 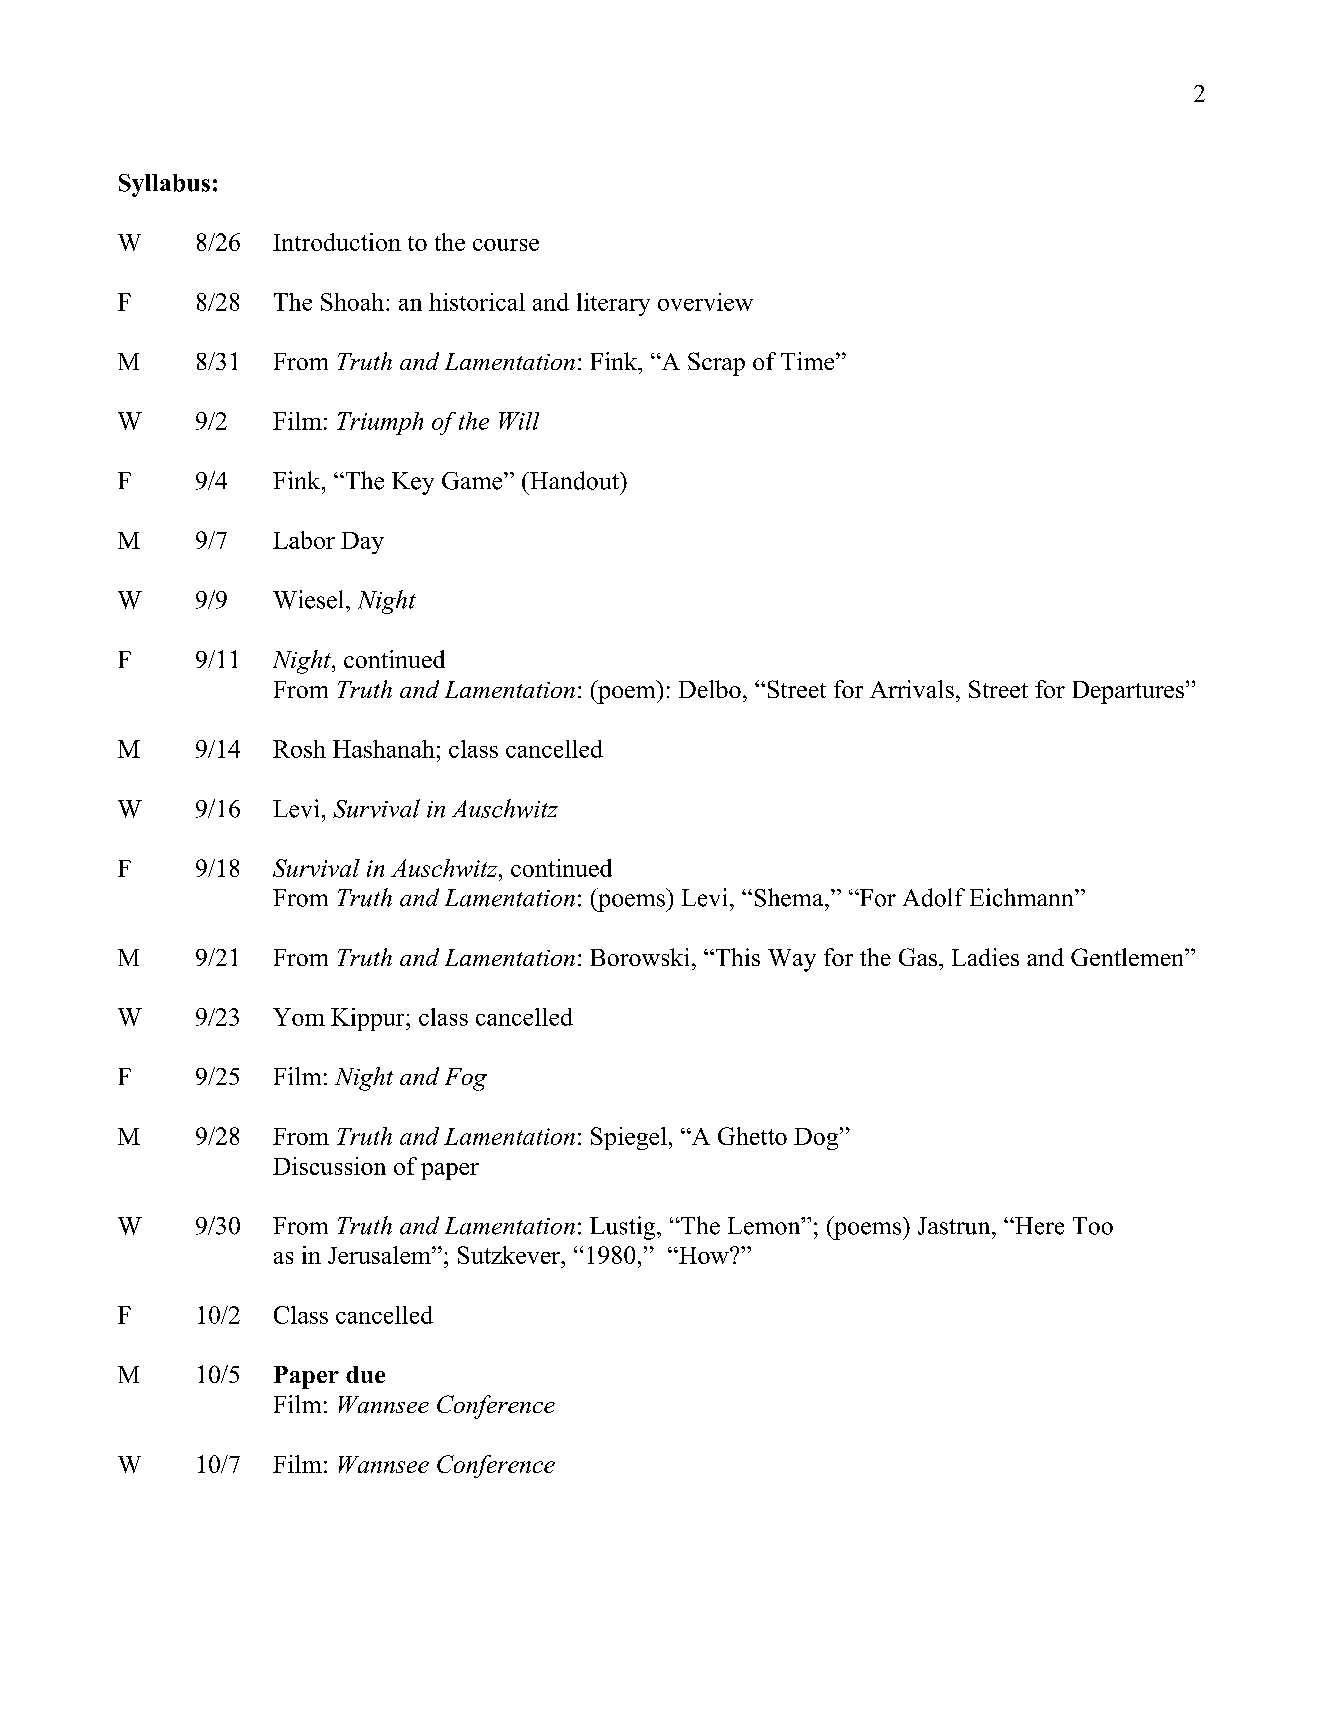 I want to click on Wiesel, so click(x=310, y=599).
